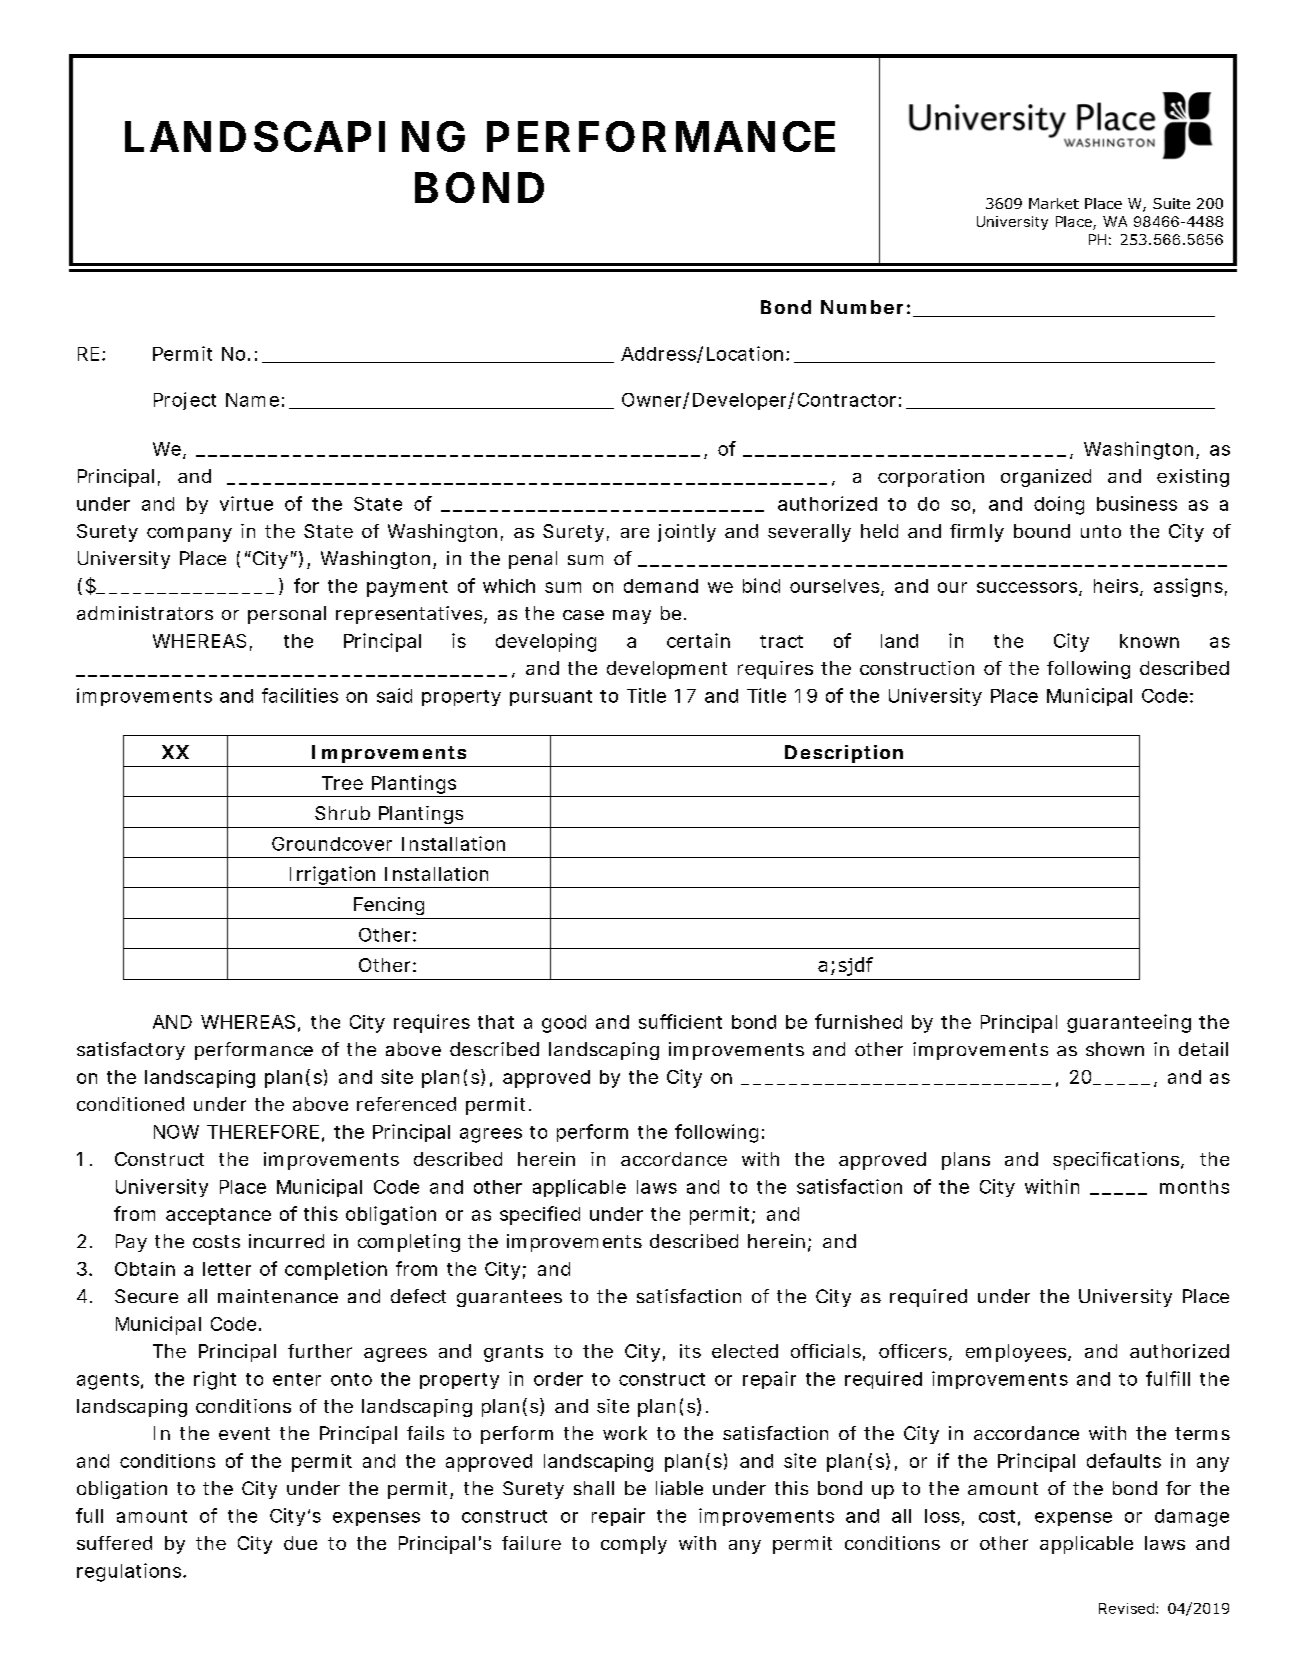 This document has width=1291, height=1671. I want to click on due, so click(300, 1543).
